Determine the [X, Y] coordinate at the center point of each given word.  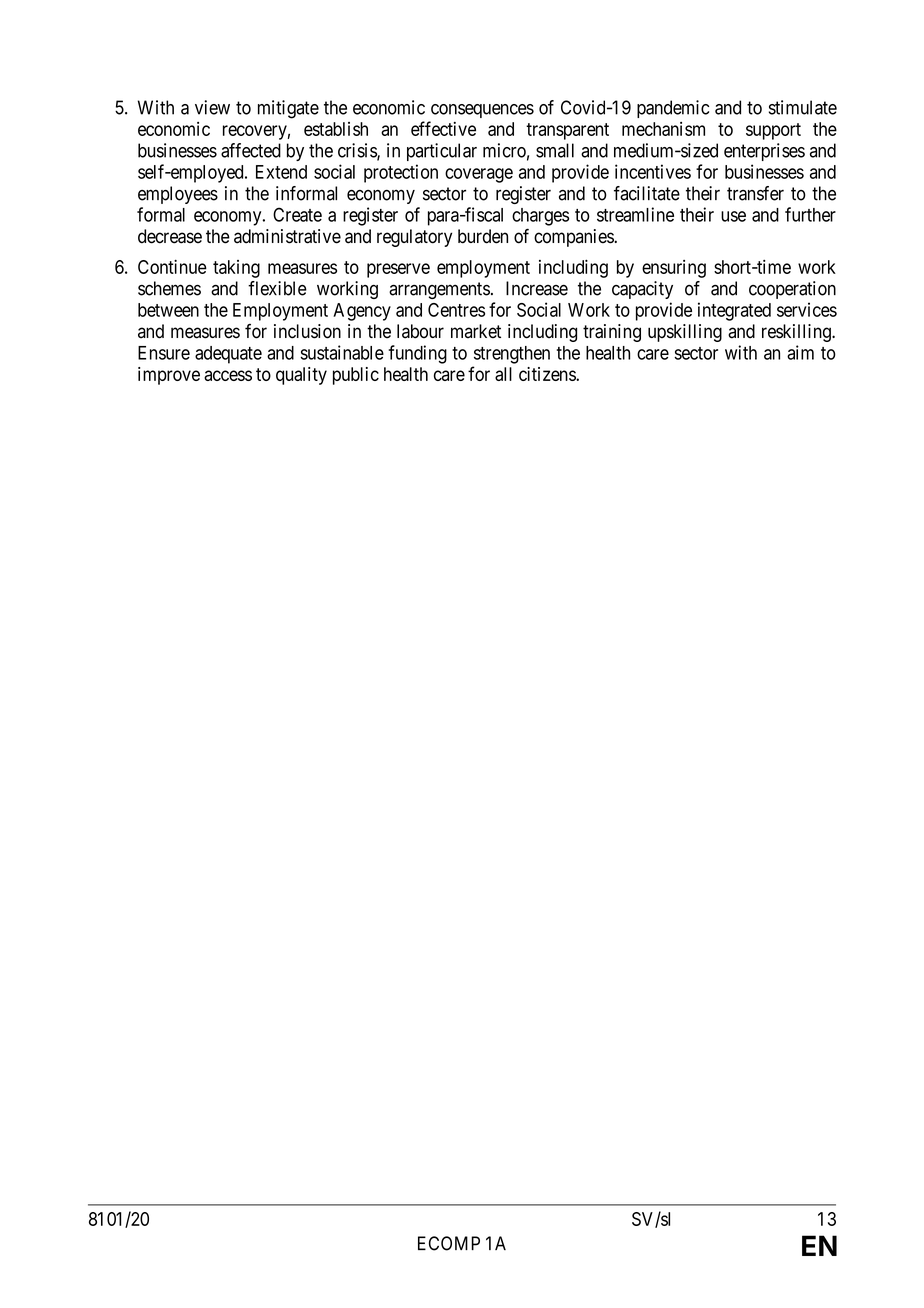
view [212, 107]
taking [236, 269]
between [168, 310]
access [228, 375]
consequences [482, 111]
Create [297, 214]
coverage [479, 175]
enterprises [764, 152]
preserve [398, 270]
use [733, 216]
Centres [456, 310]
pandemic [673, 109]
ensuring [674, 269]
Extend [281, 172]
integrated [734, 311]
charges [540, 217]
